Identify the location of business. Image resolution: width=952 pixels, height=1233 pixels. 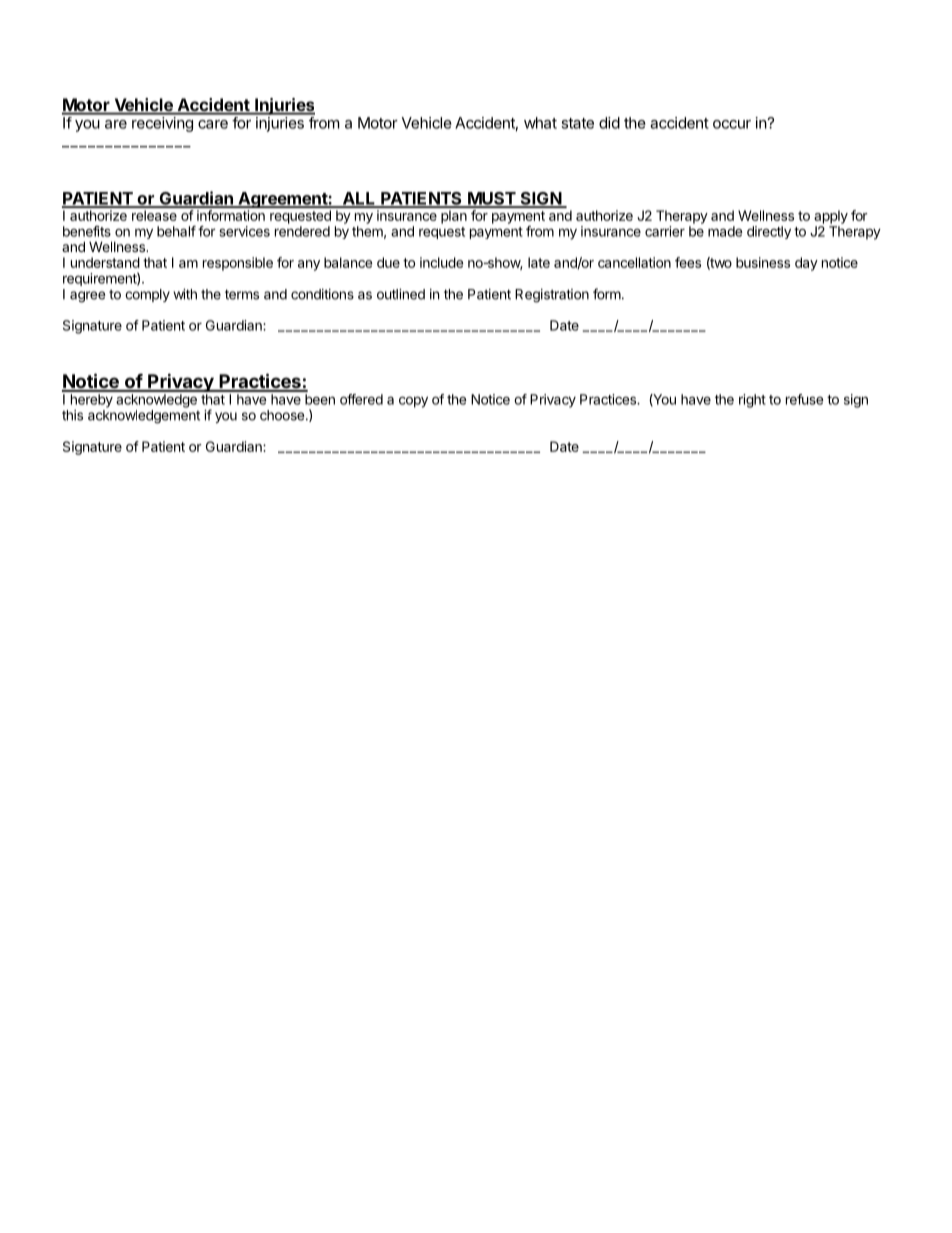
(763, 262).
